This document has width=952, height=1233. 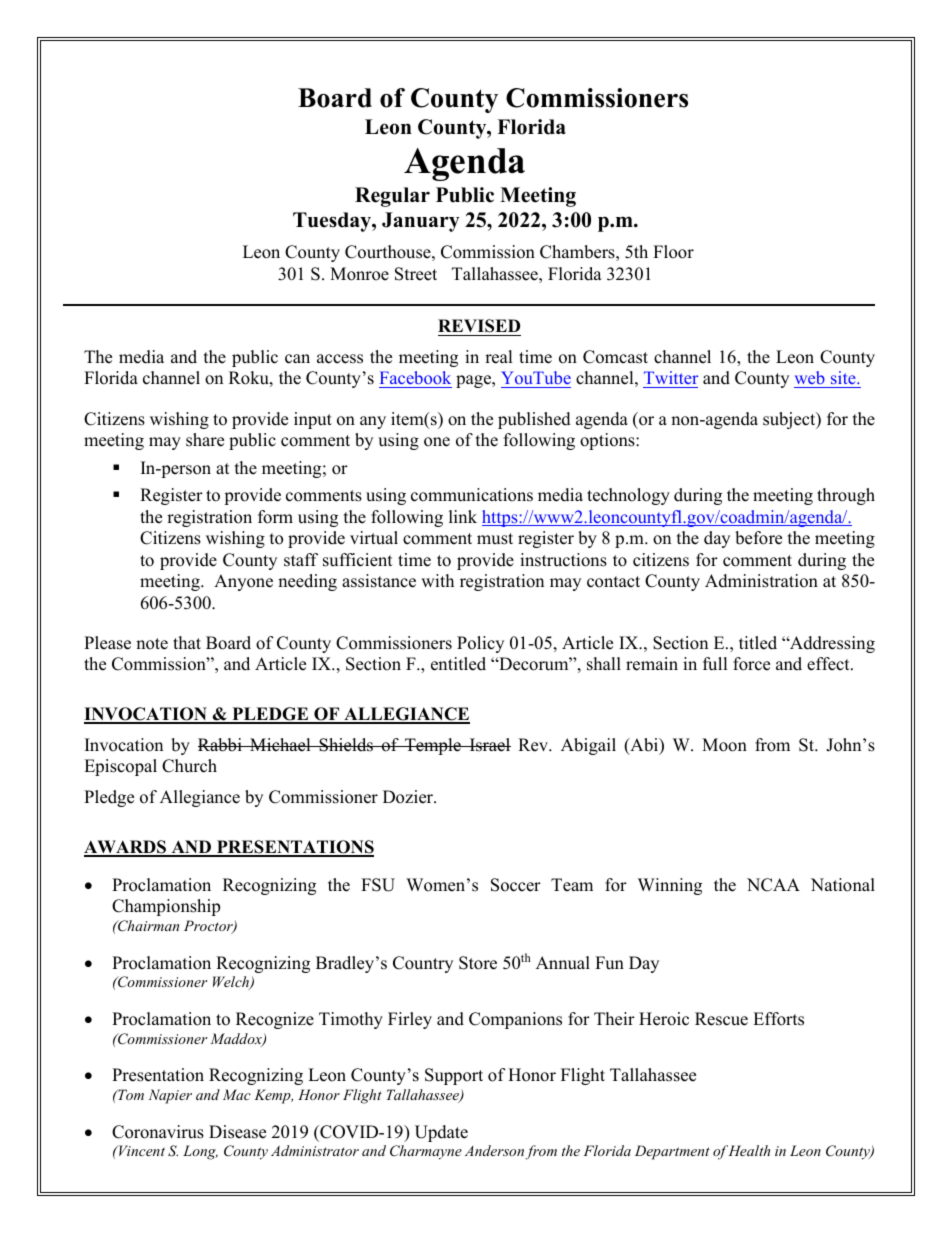 I want to click on communications, so click(x=472, y=495).
